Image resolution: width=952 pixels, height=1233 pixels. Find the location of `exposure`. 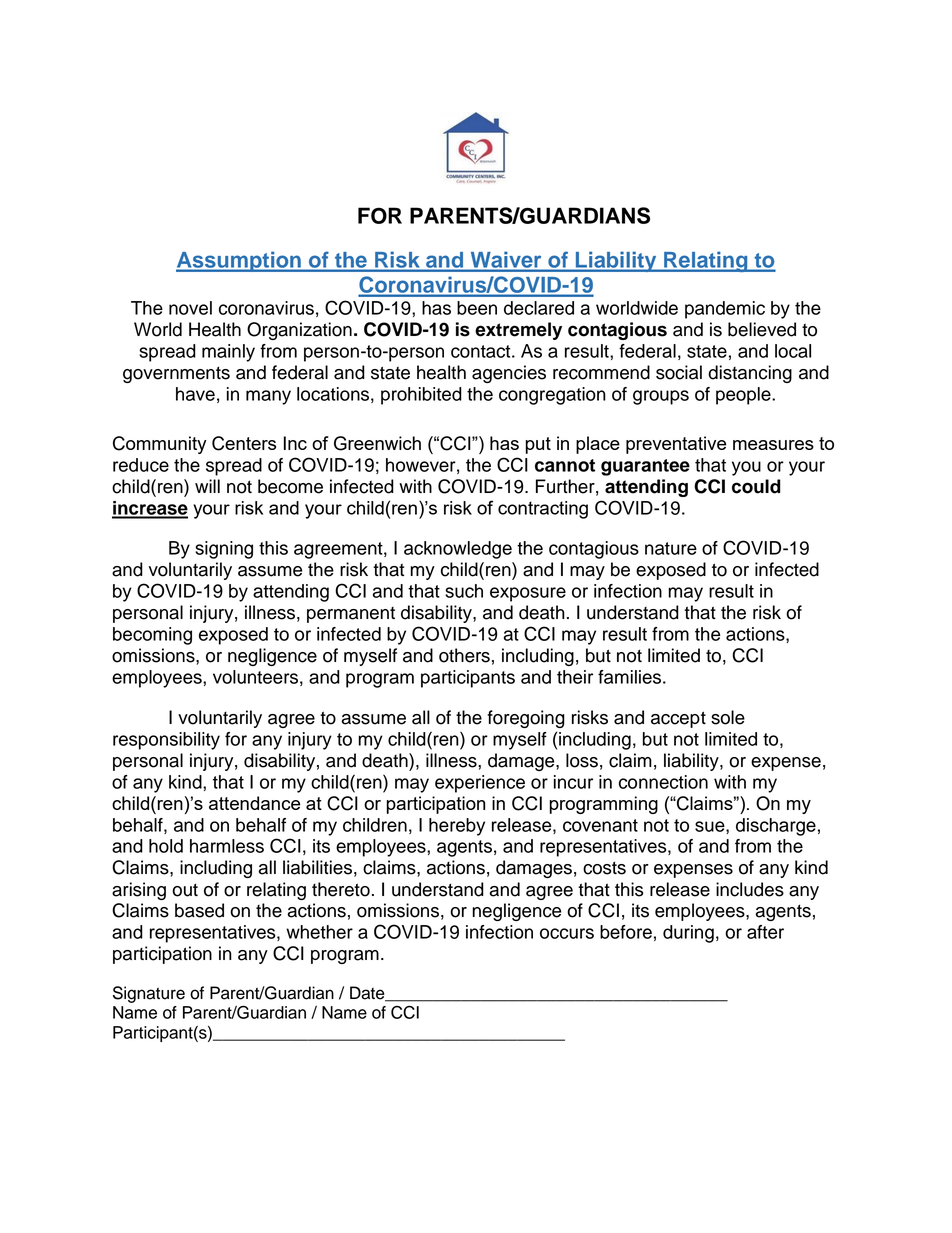

exposure is located at coordinates (528, 594).
